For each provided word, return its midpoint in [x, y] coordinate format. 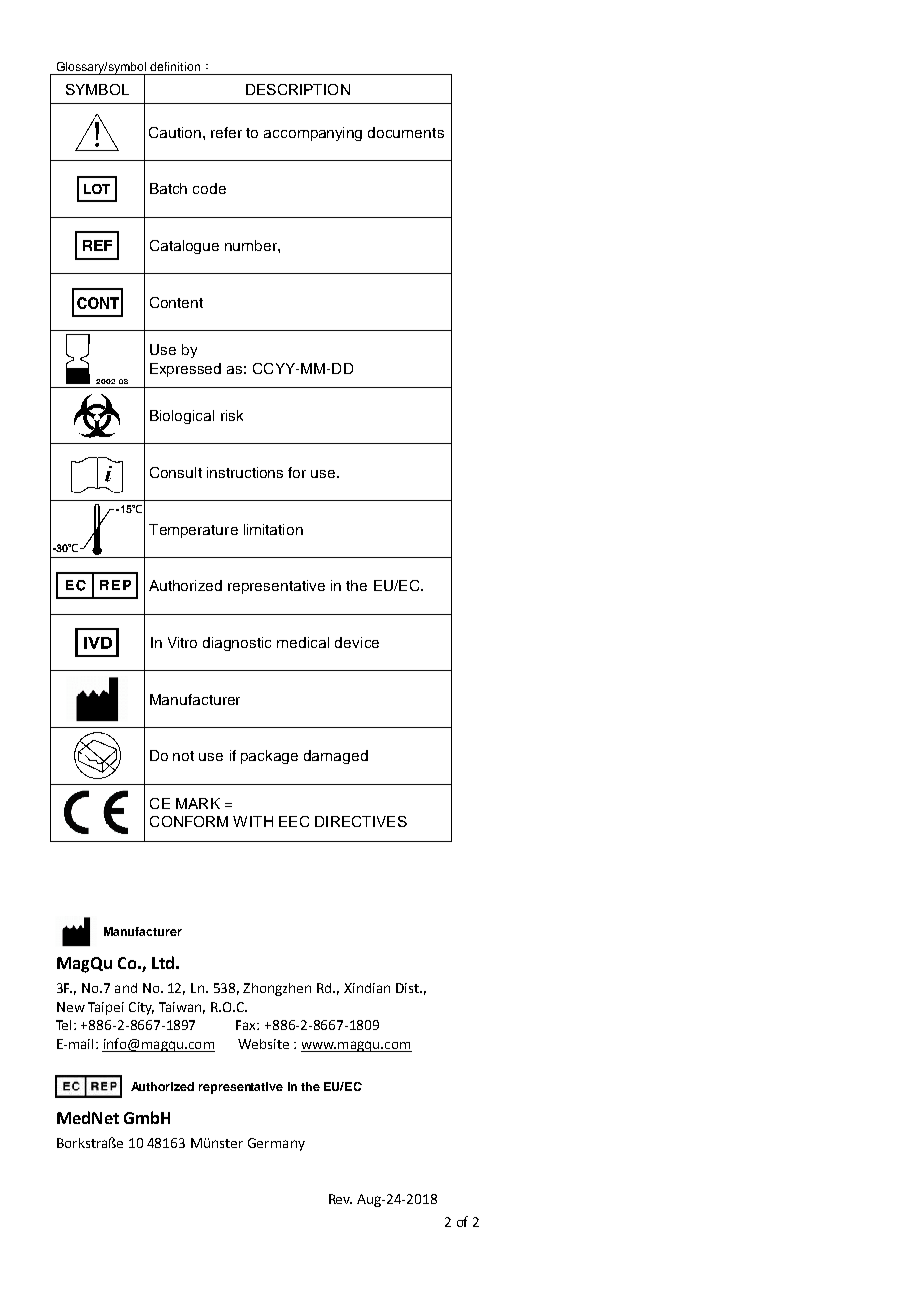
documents [406, 132]
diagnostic [237, 644]
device [357, 642]
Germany [276, 1144]
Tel [65, 1025]
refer [226, 132]
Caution [175, 132]
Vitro [182, 642]
